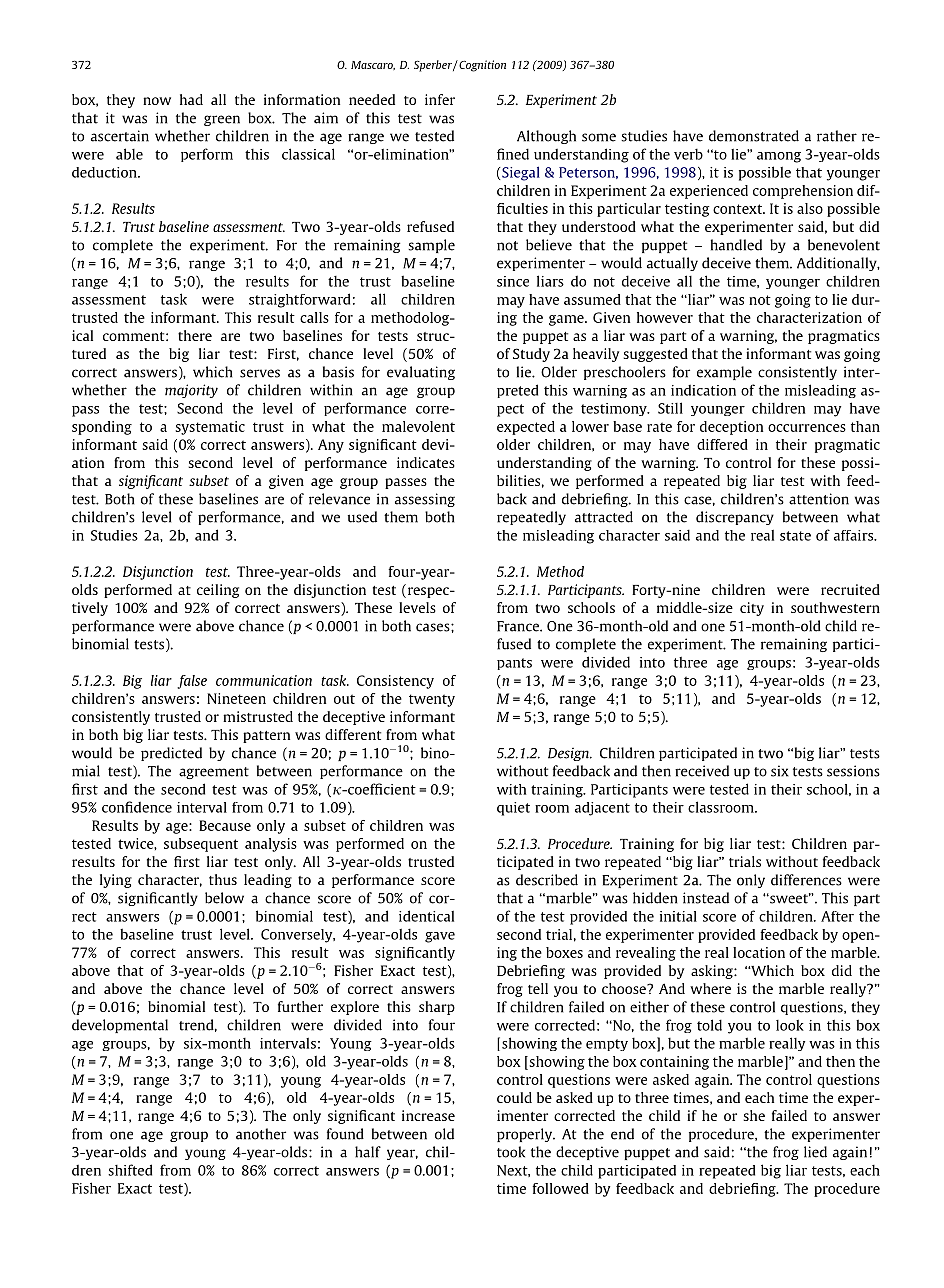  I want to click on took, so click(511, 1152).
